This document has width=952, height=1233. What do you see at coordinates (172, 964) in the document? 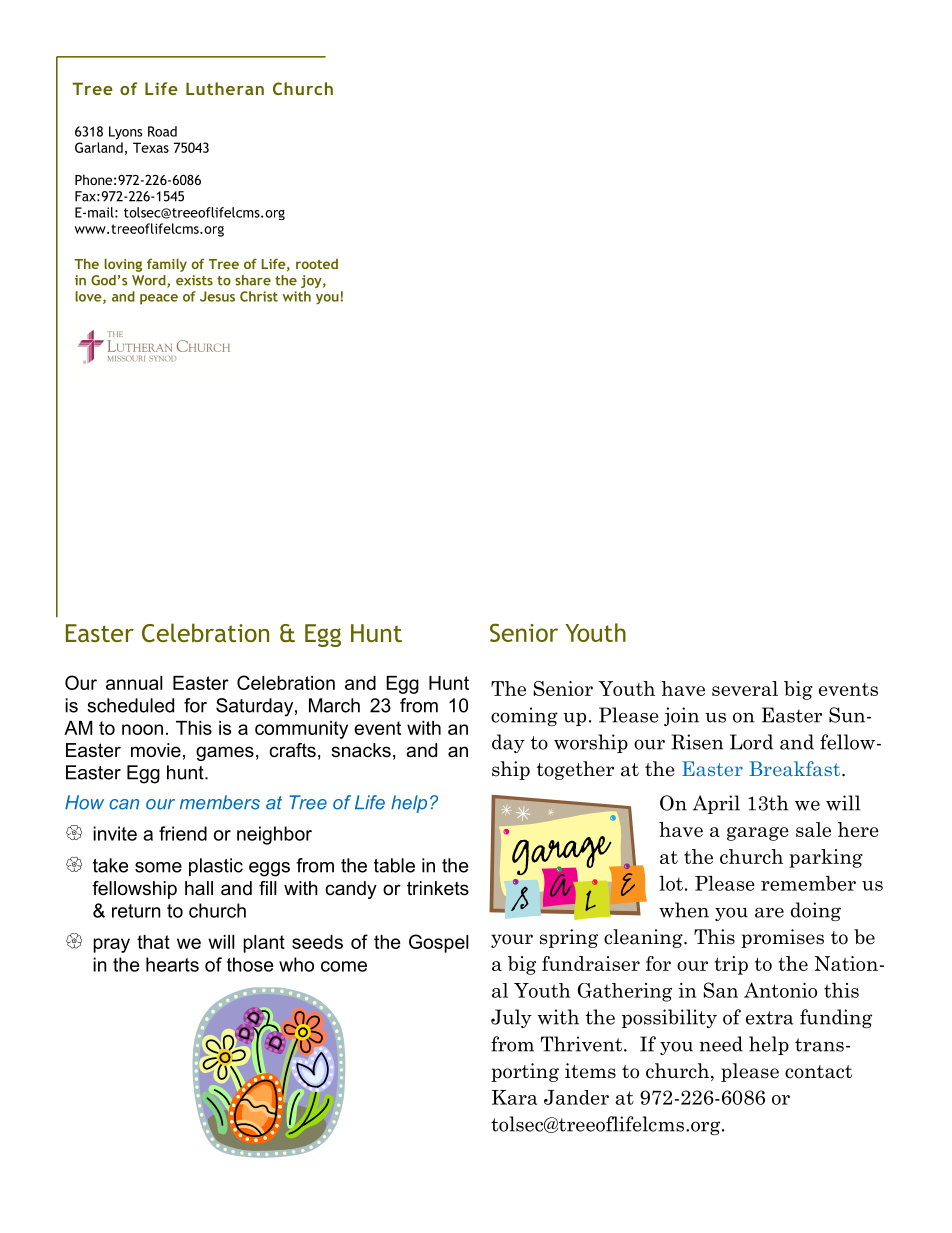
I see `hearts` at bounding box center [172, 964].
